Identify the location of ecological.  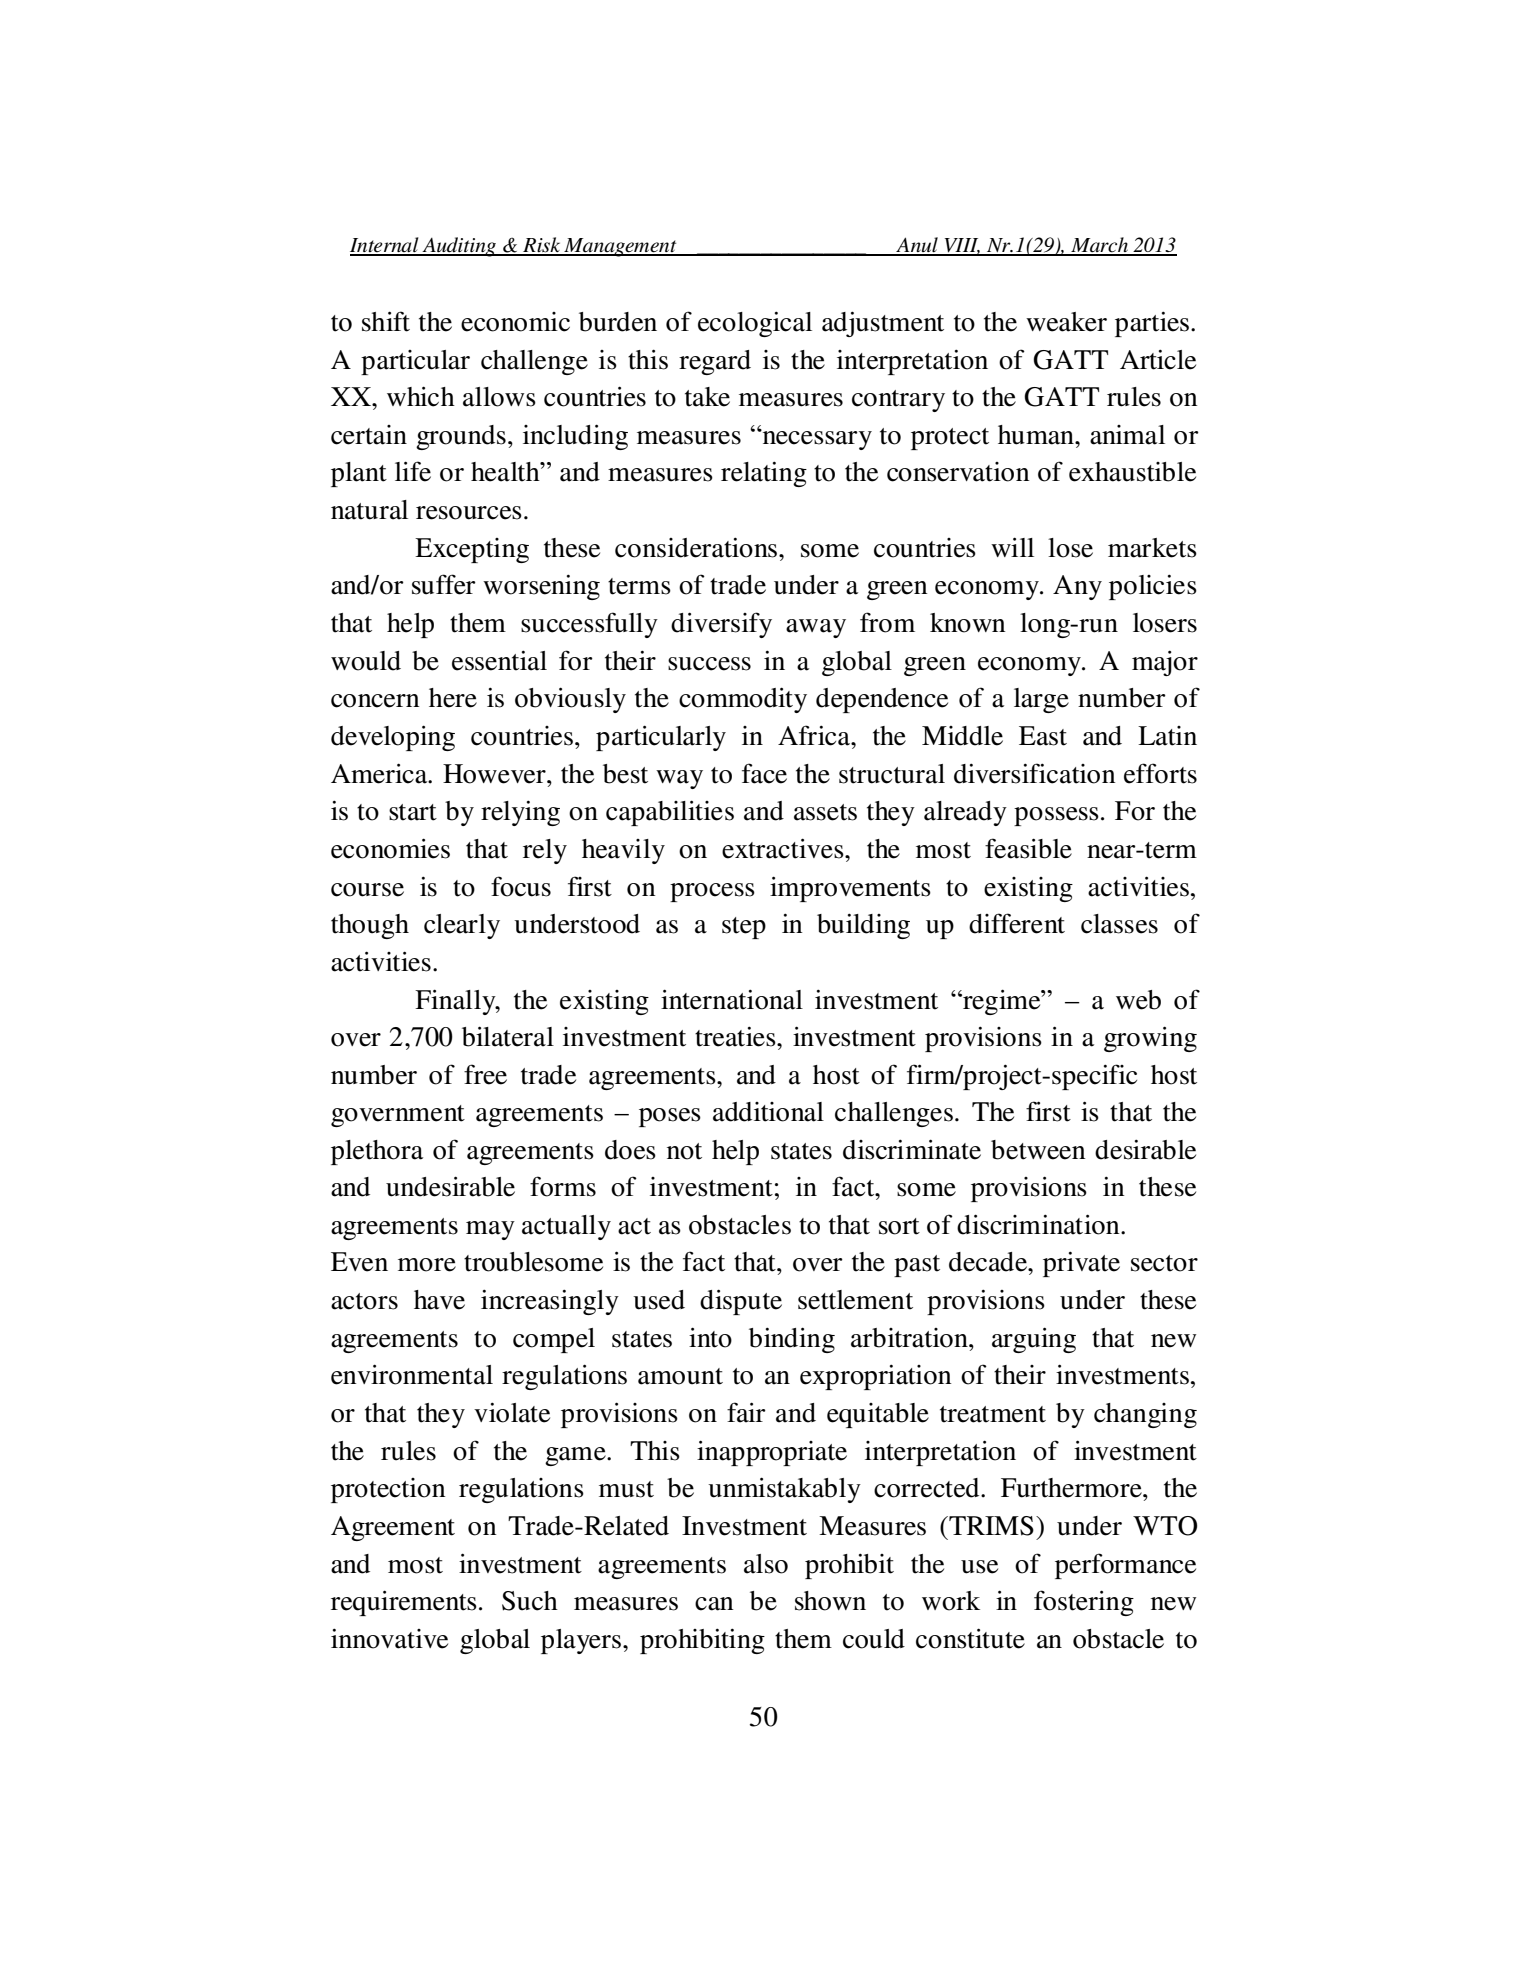
(755, 324).
